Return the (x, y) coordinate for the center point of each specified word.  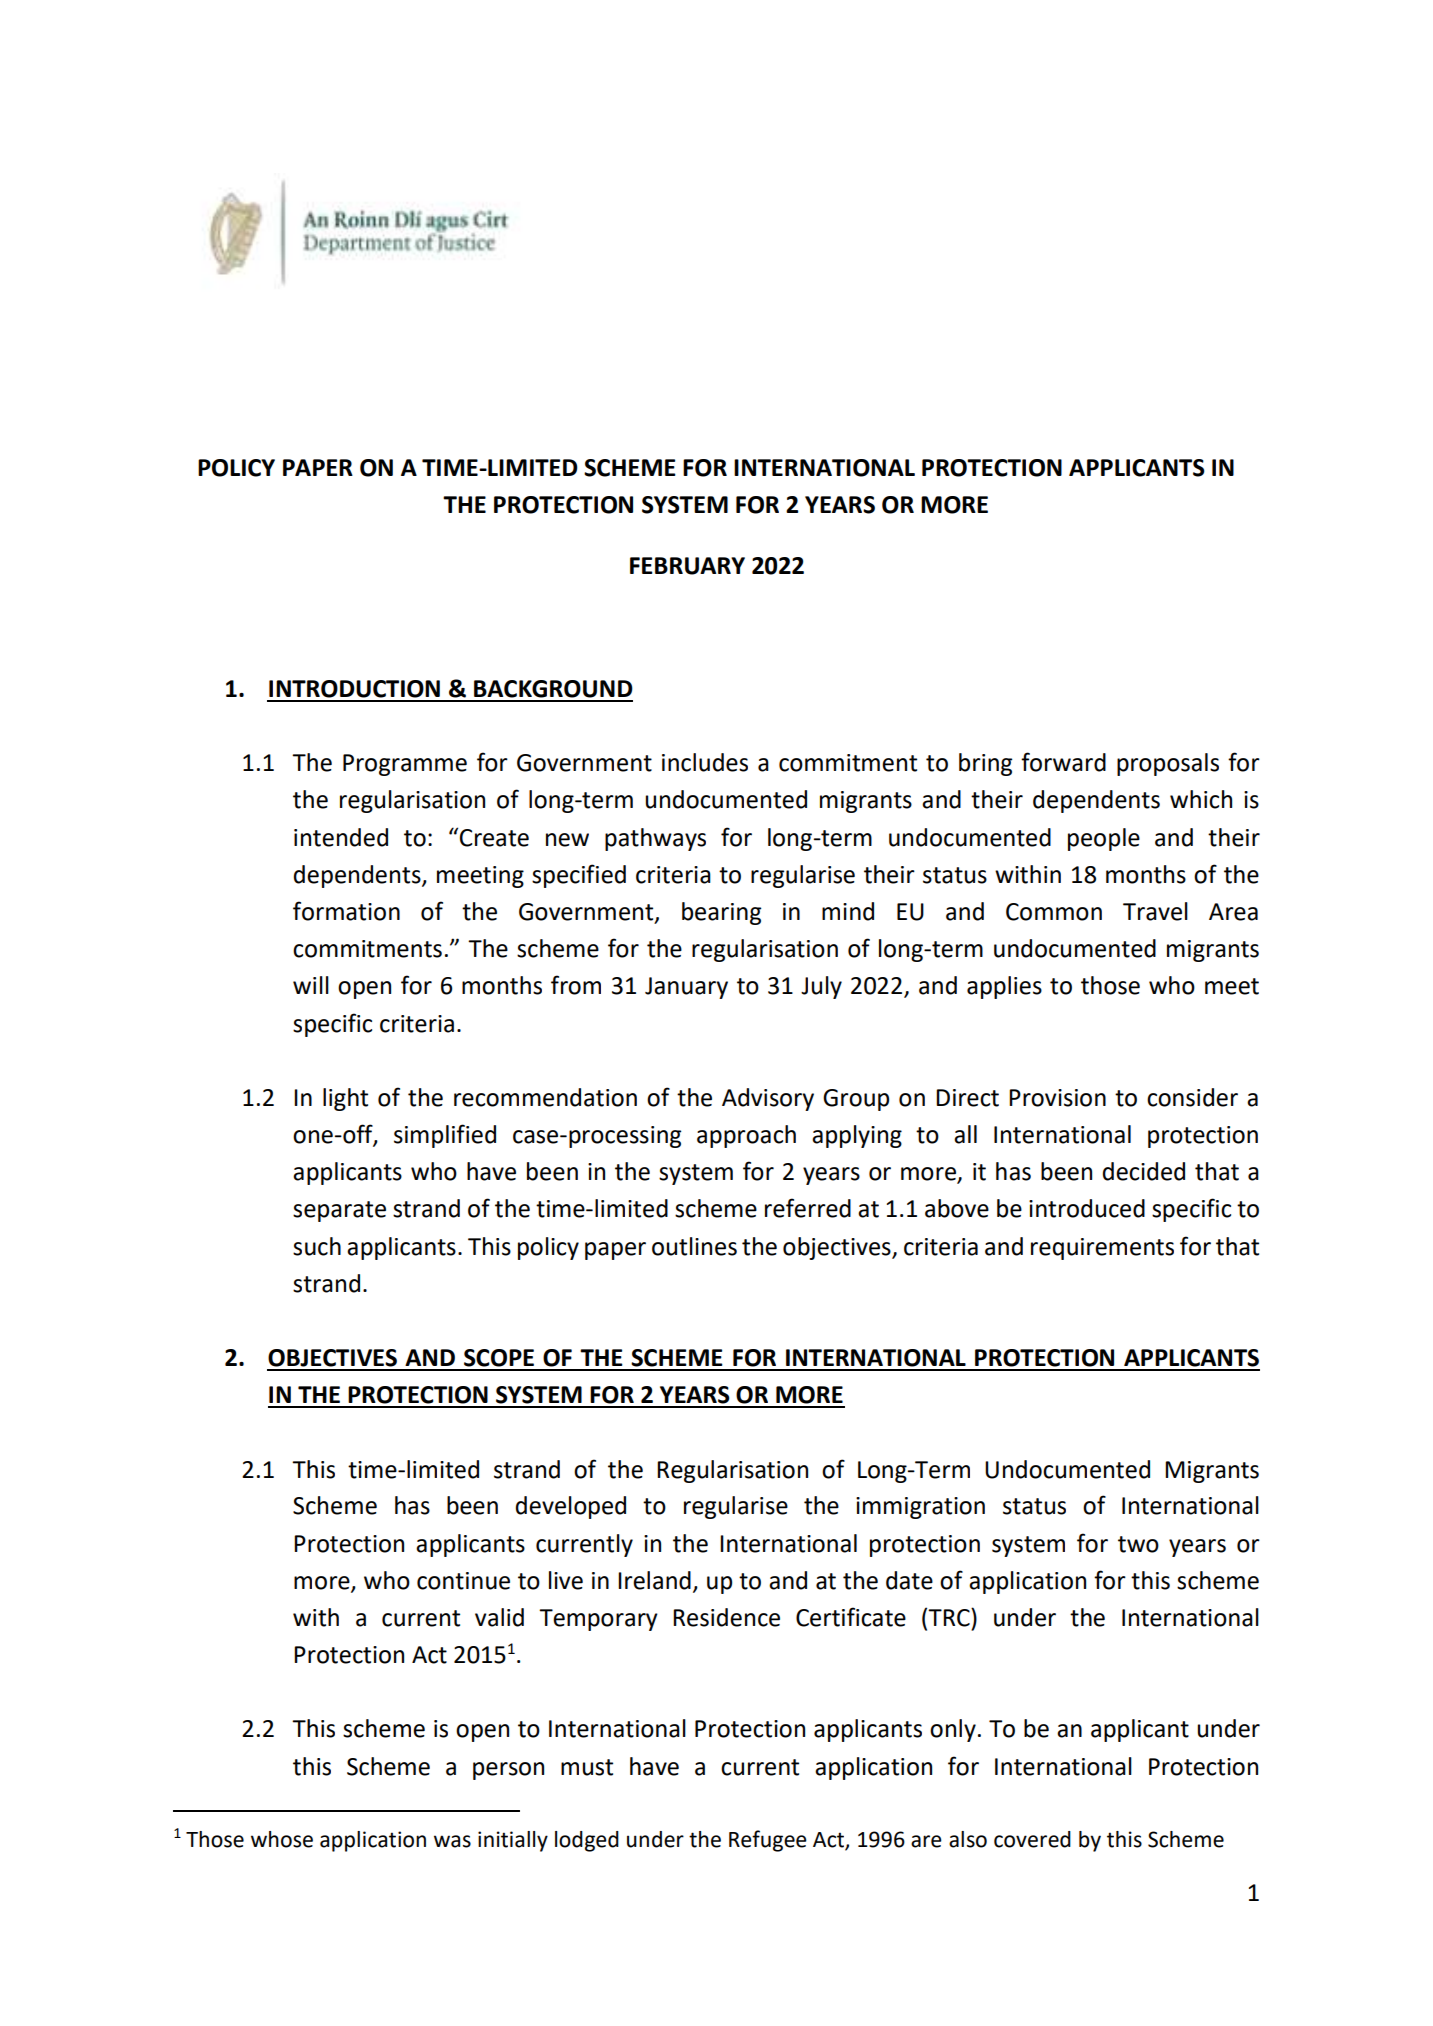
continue (463, 1581)
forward (1063, 762)
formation (346, 911)
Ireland (654, 1580)
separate (339, 1211)
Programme (405, 765)
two (1138, 1544)
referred (808, 1208)
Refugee (768, 1841)
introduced (1087, 1208)
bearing (721, 913)
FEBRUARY (687, 566)
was (452, 1841)
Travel (1155, 911)
